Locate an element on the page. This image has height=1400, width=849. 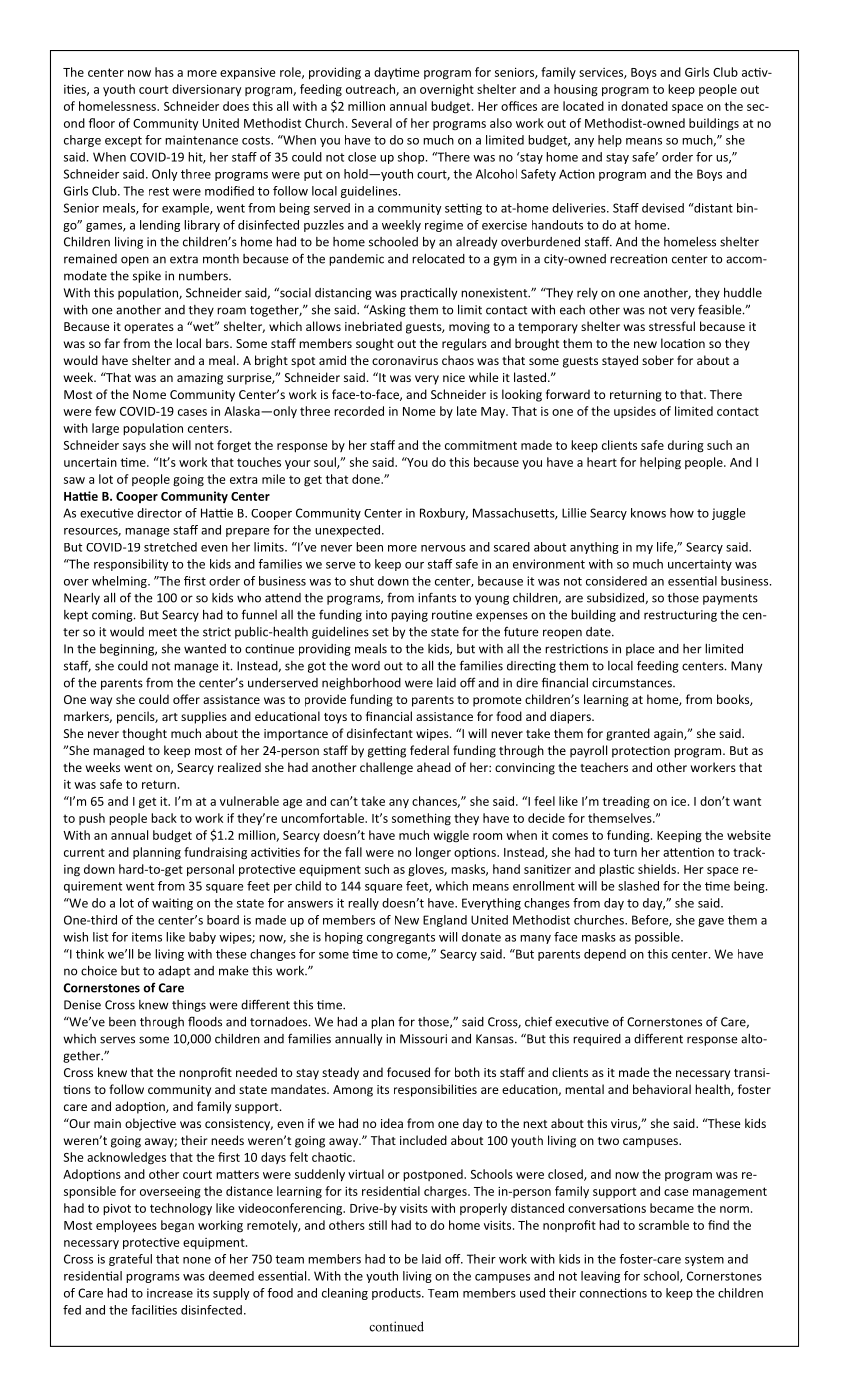
sober is located at coordinates (658, 360).
